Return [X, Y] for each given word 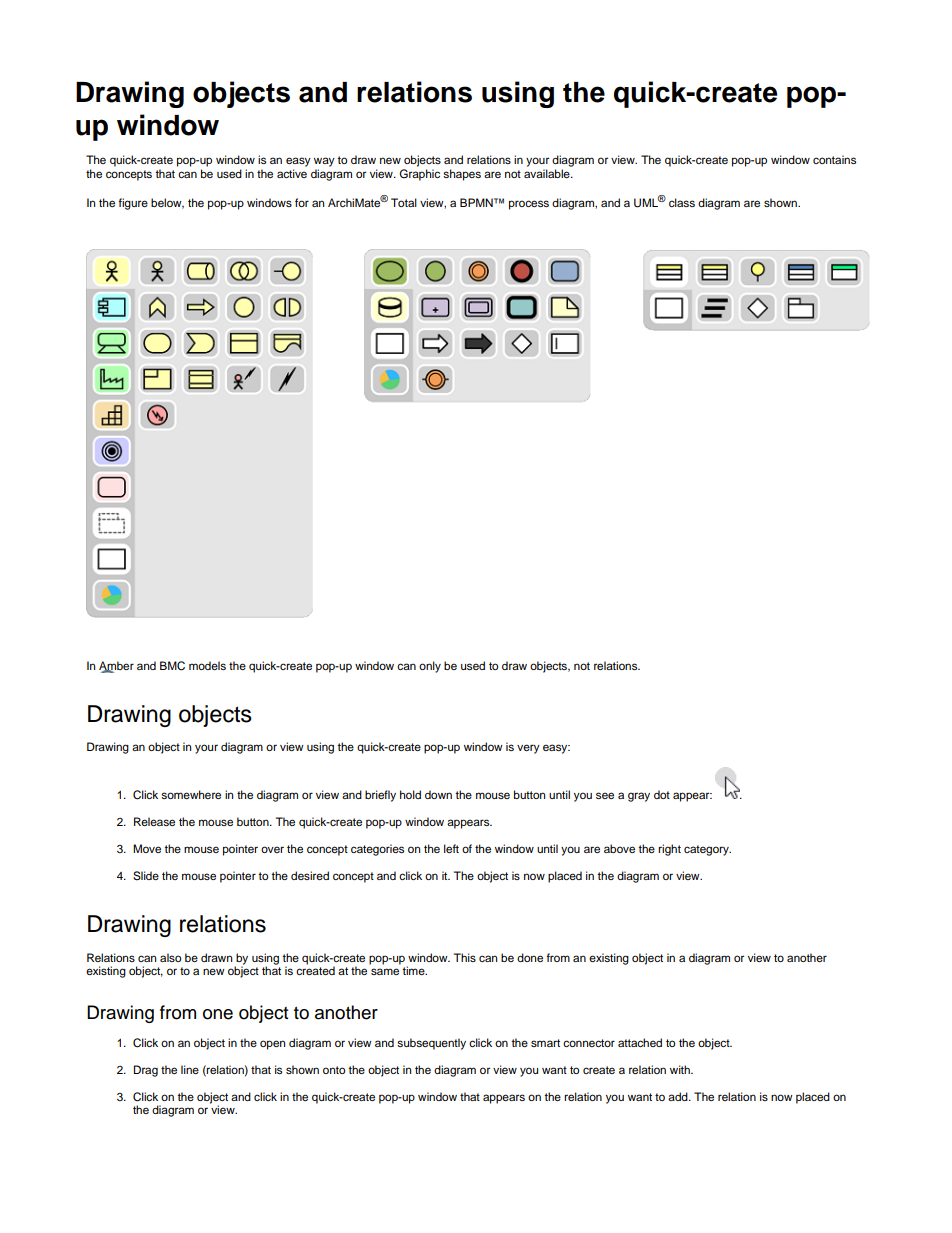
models [207, 665]
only [430, 667]
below [167, 203]
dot [662, 794]
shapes [462, 175]
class [682, 202]
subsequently [431, 1044]
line [190, 1069]
